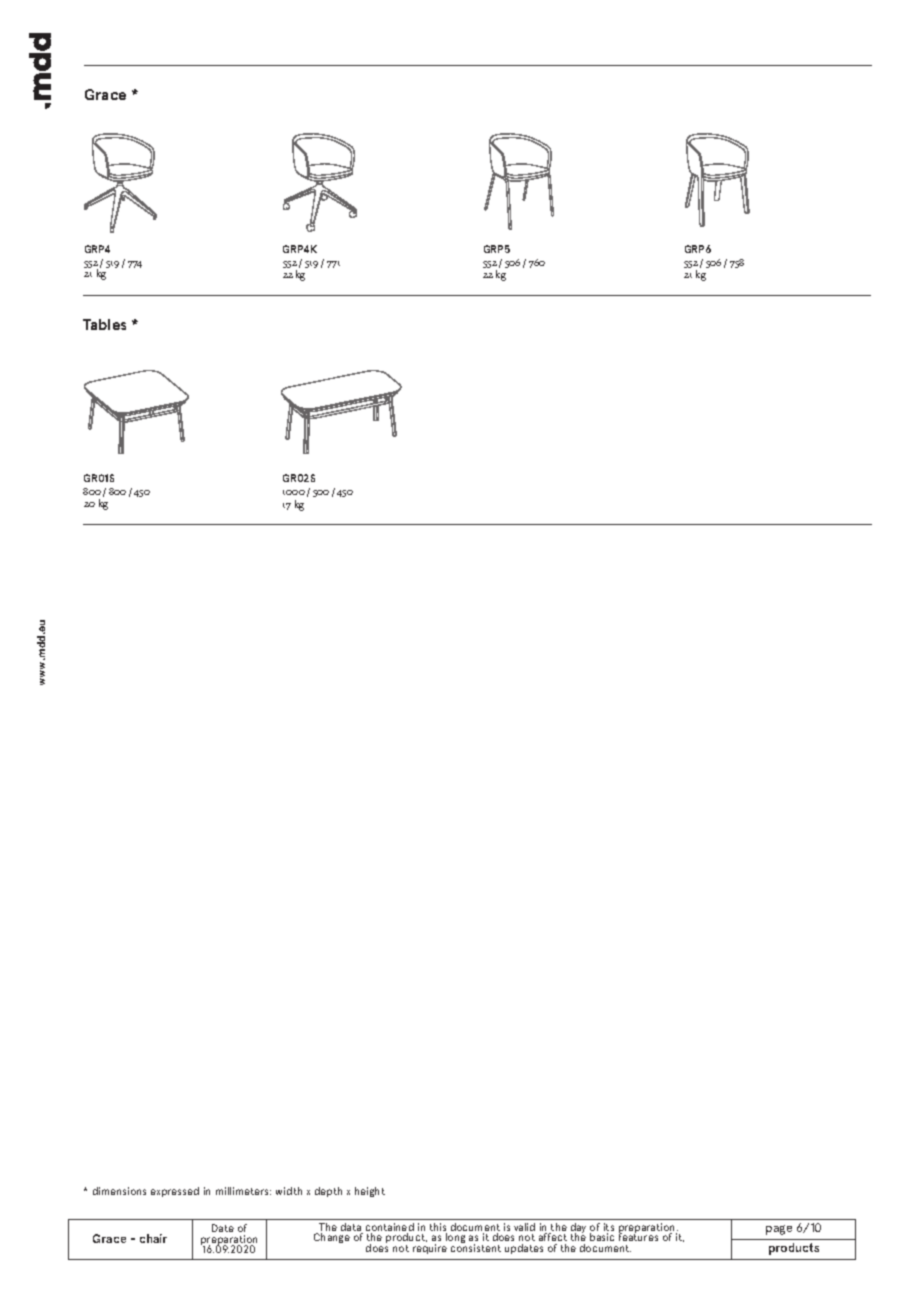 This screenshot has width=924, height=1308. What do you see at coordinates (175, 1192) in the screenshot?
I see `expressed` at bounding box center [175, 1192].
